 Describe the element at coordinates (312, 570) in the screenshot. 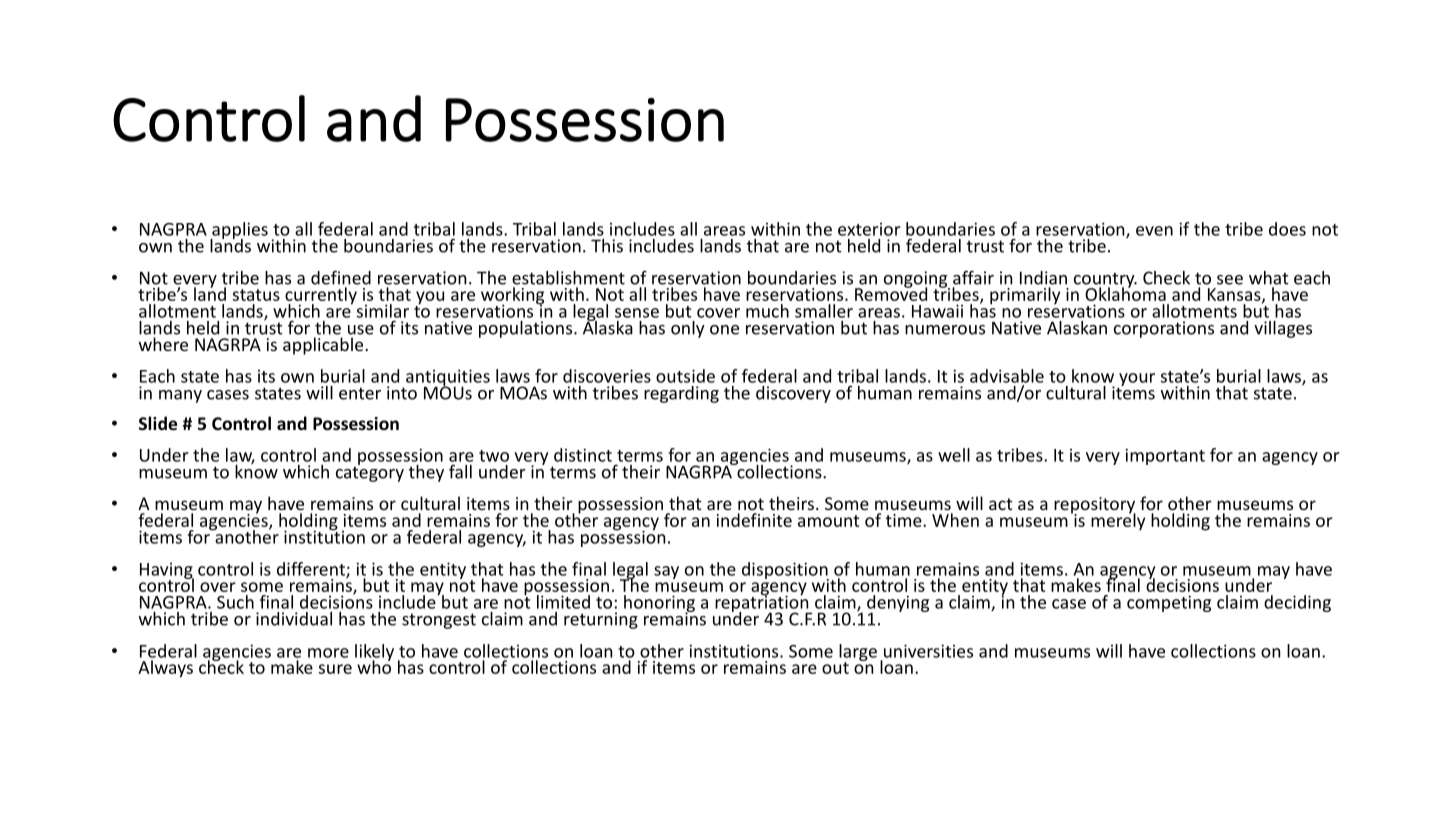

I see `different` at that location.
